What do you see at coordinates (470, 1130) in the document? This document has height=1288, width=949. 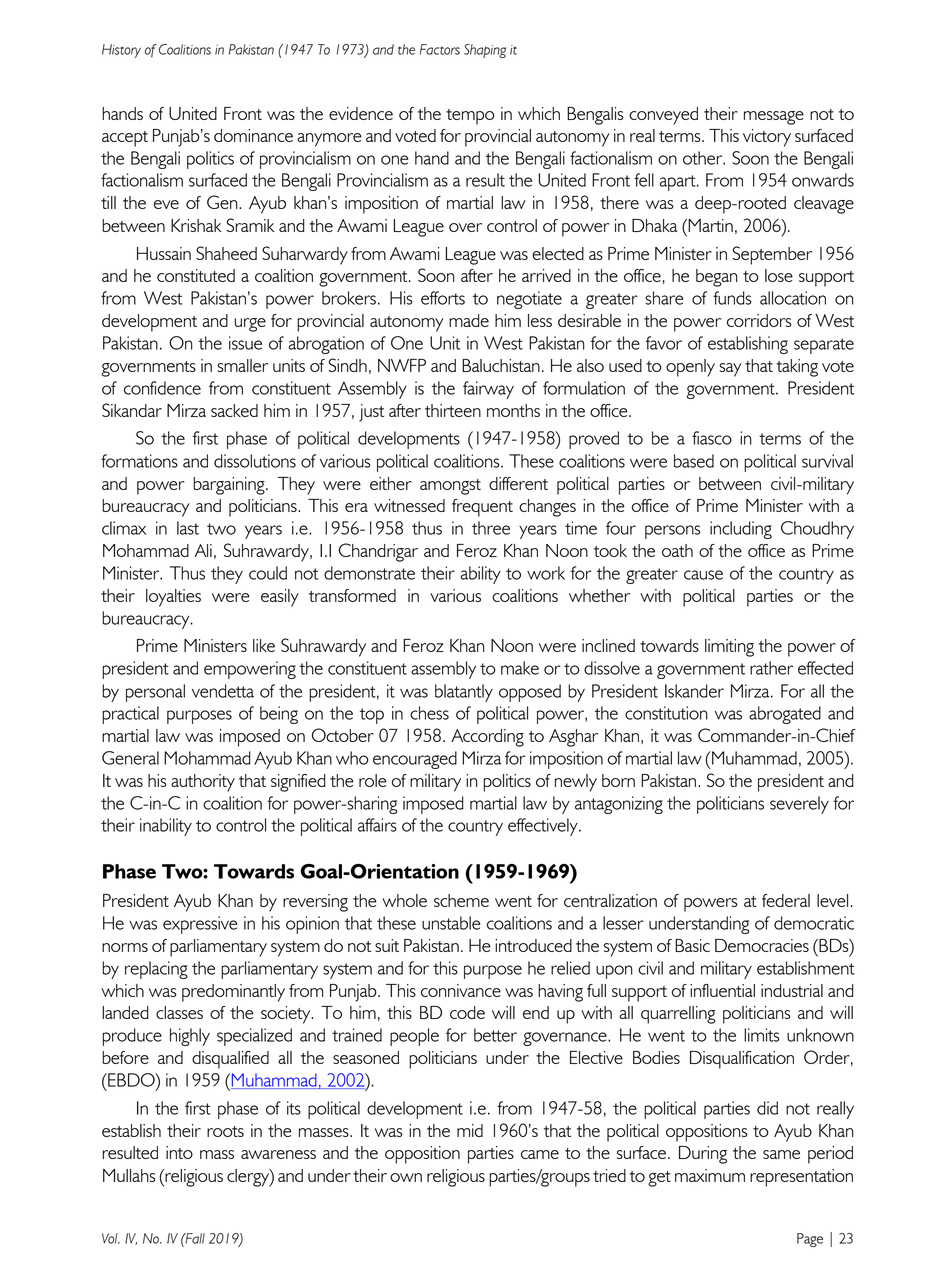 I see `mid` at bounding box center [470, 1130].
